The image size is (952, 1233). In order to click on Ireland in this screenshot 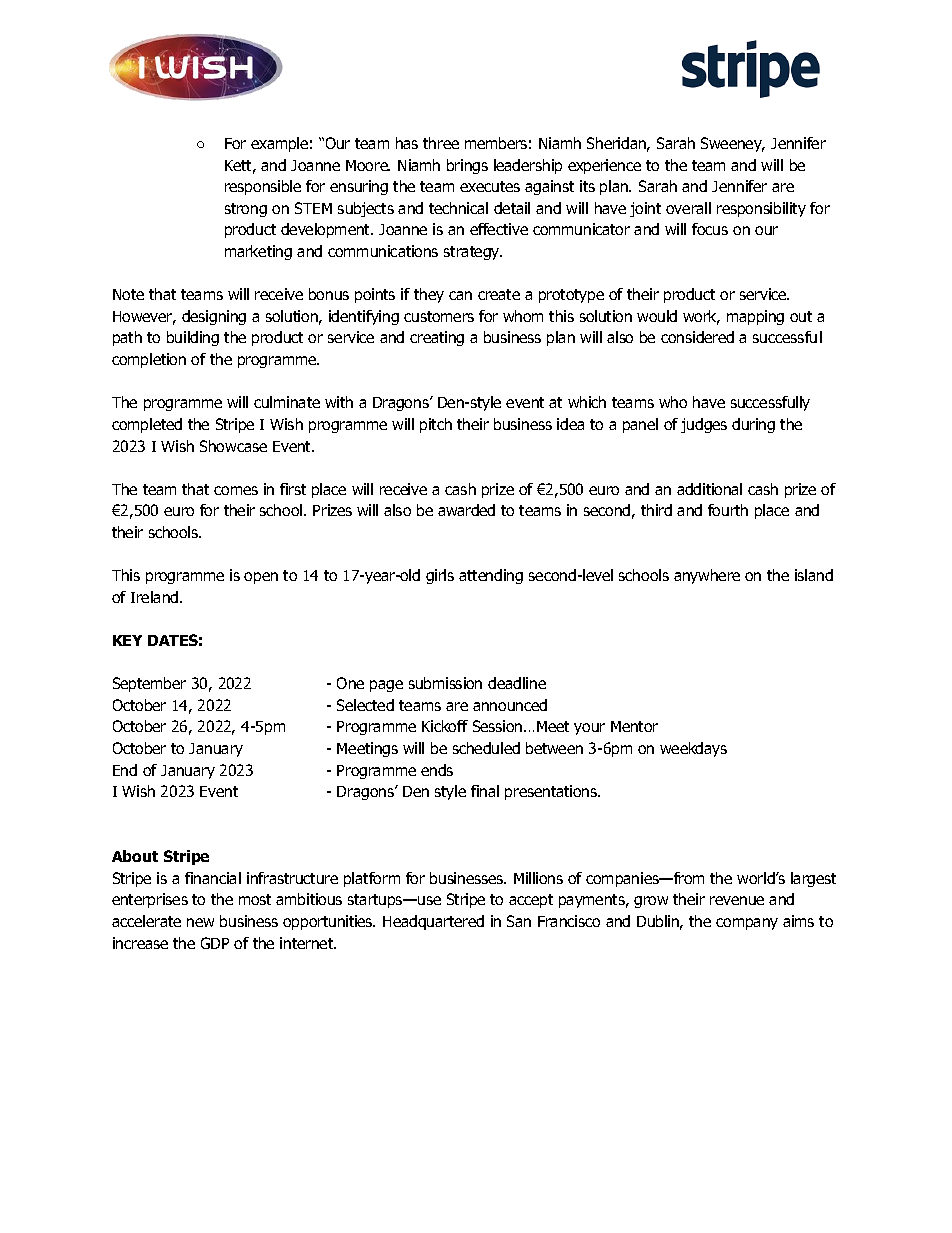, I will do `click(156, 597)`.
